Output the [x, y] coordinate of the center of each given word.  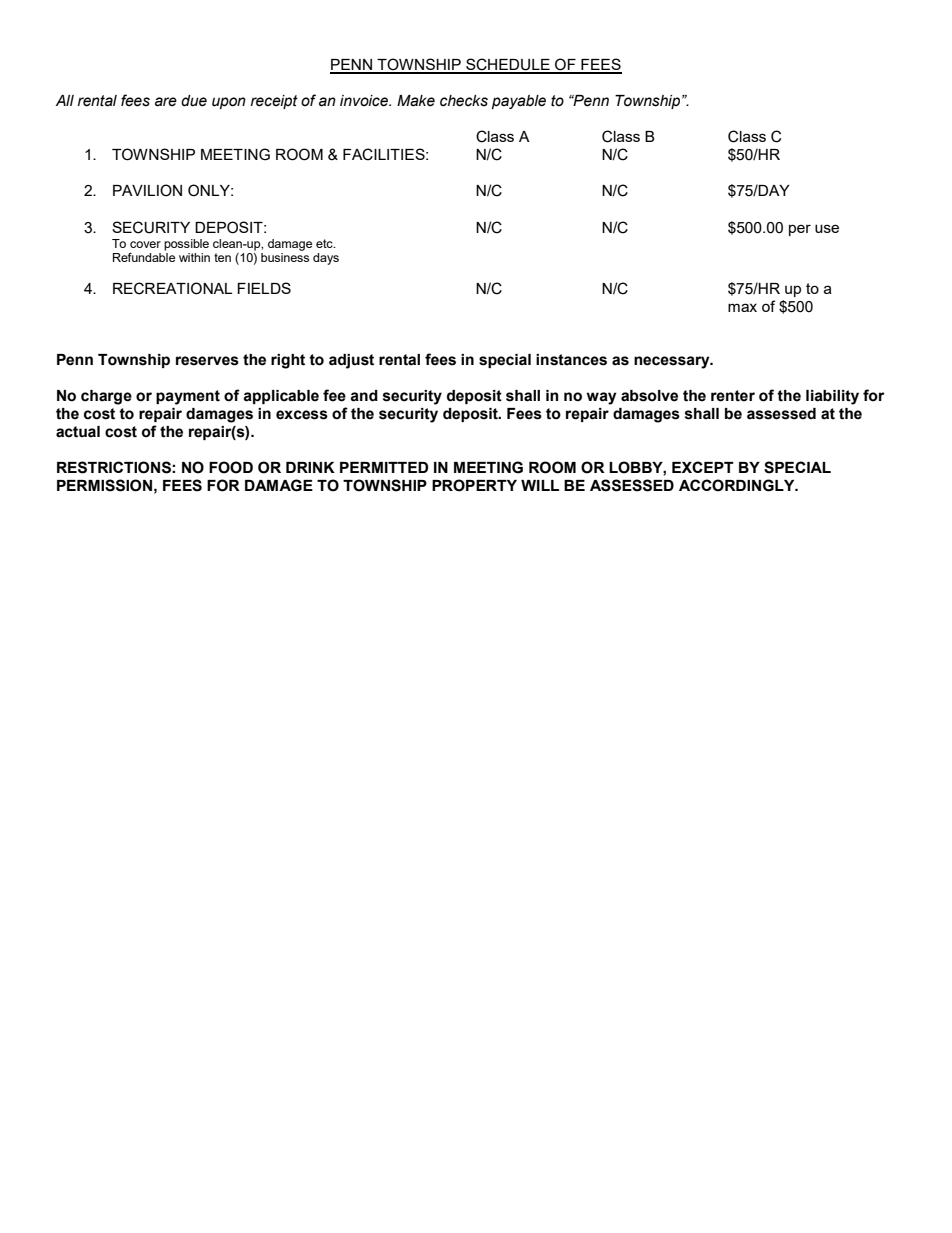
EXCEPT [703, 467]
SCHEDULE [508, 65]
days [326, 259]
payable [519, 102]
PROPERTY [474, 485]
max [742, 307]
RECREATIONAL [172, 288]
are [166, 102]
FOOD [231, 467]
